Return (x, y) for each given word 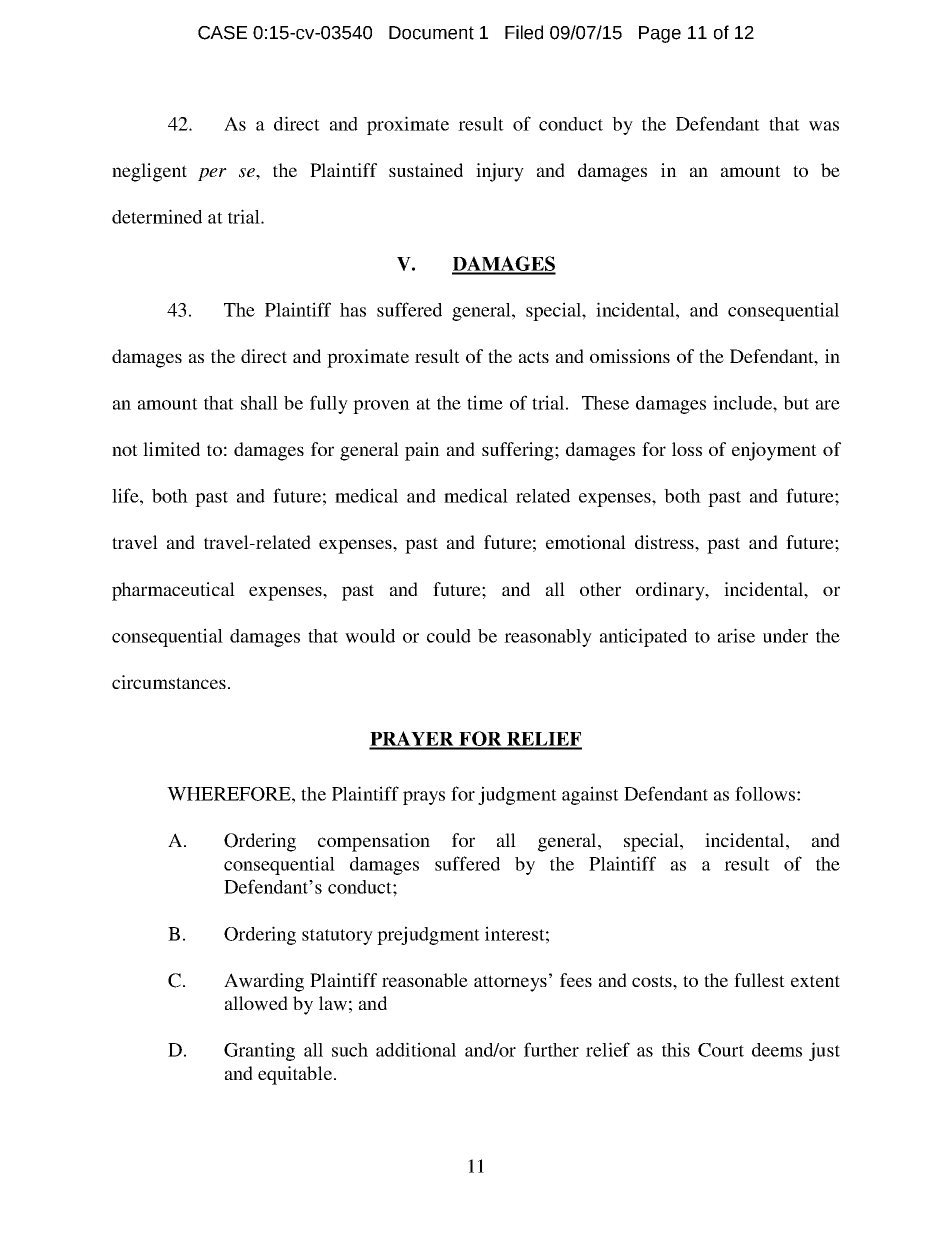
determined (157, 216)
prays (424, 798)
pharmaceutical (173, 591)
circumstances (169, 682)
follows (766, 793)
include (743, 402)
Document (431, 33)
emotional (586, 542)
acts (534, 357)
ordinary (671, 591)
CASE (222, 33)
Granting (259, 1051)
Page (660, 34)
